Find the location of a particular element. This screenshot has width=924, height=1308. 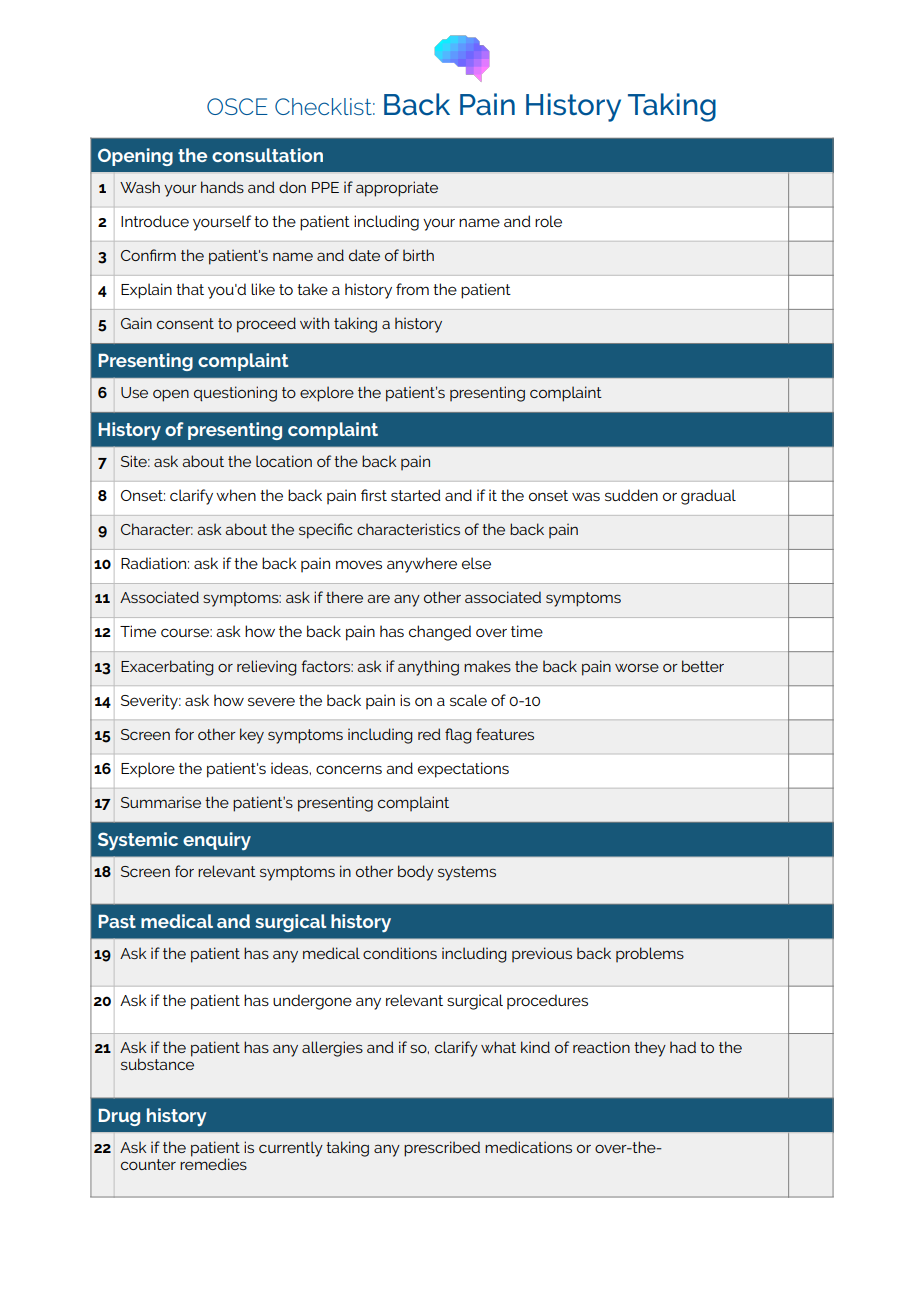

worse is located at coordinates (637, 667).
